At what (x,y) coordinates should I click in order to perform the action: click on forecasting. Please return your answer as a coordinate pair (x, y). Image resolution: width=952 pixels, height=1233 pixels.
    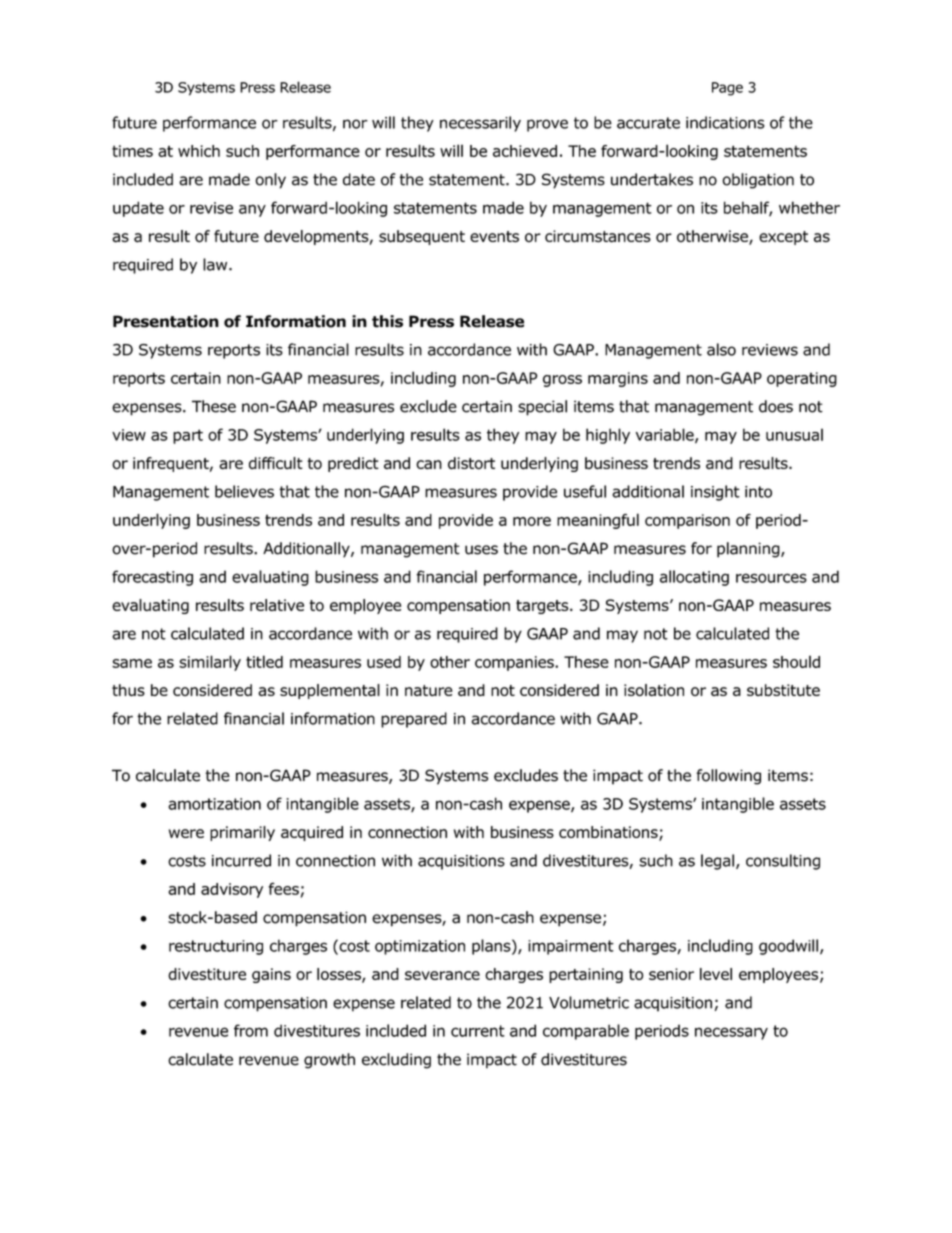
    Looking at the image, I should click on (152, 578).
